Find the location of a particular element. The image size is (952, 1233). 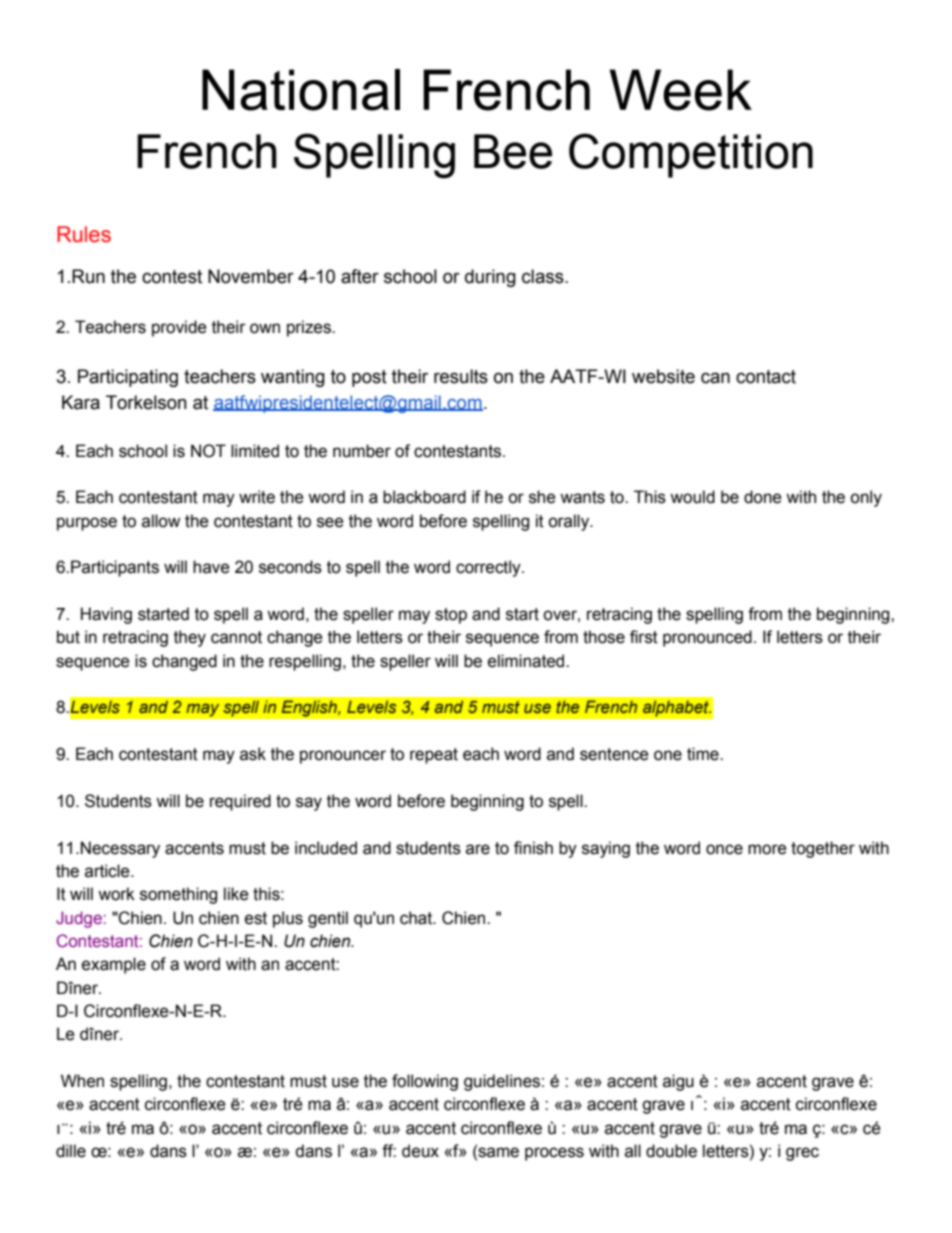

double is located at coordinates (671, 1151).
